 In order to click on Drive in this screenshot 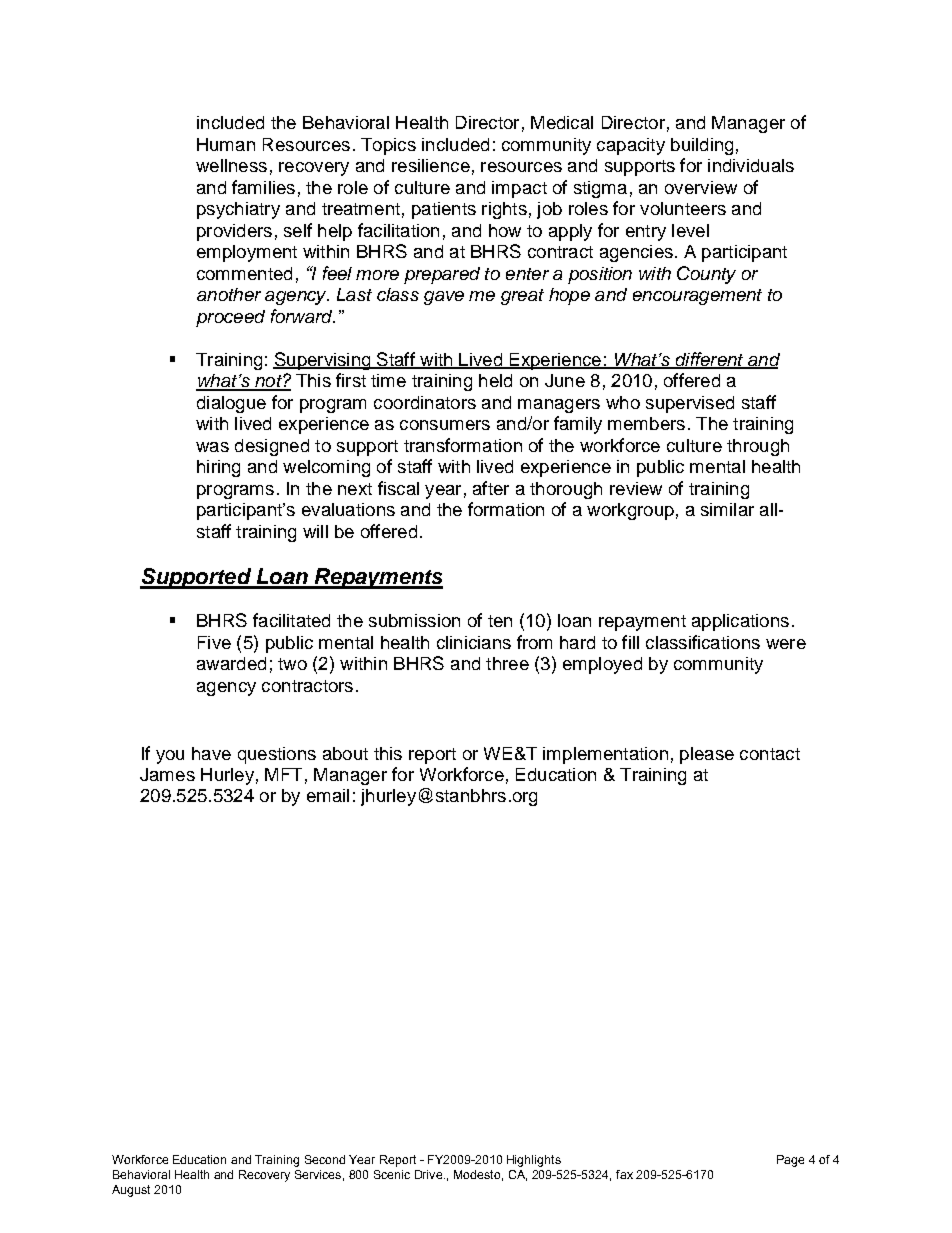, I will do `click(430, 1174)`.
